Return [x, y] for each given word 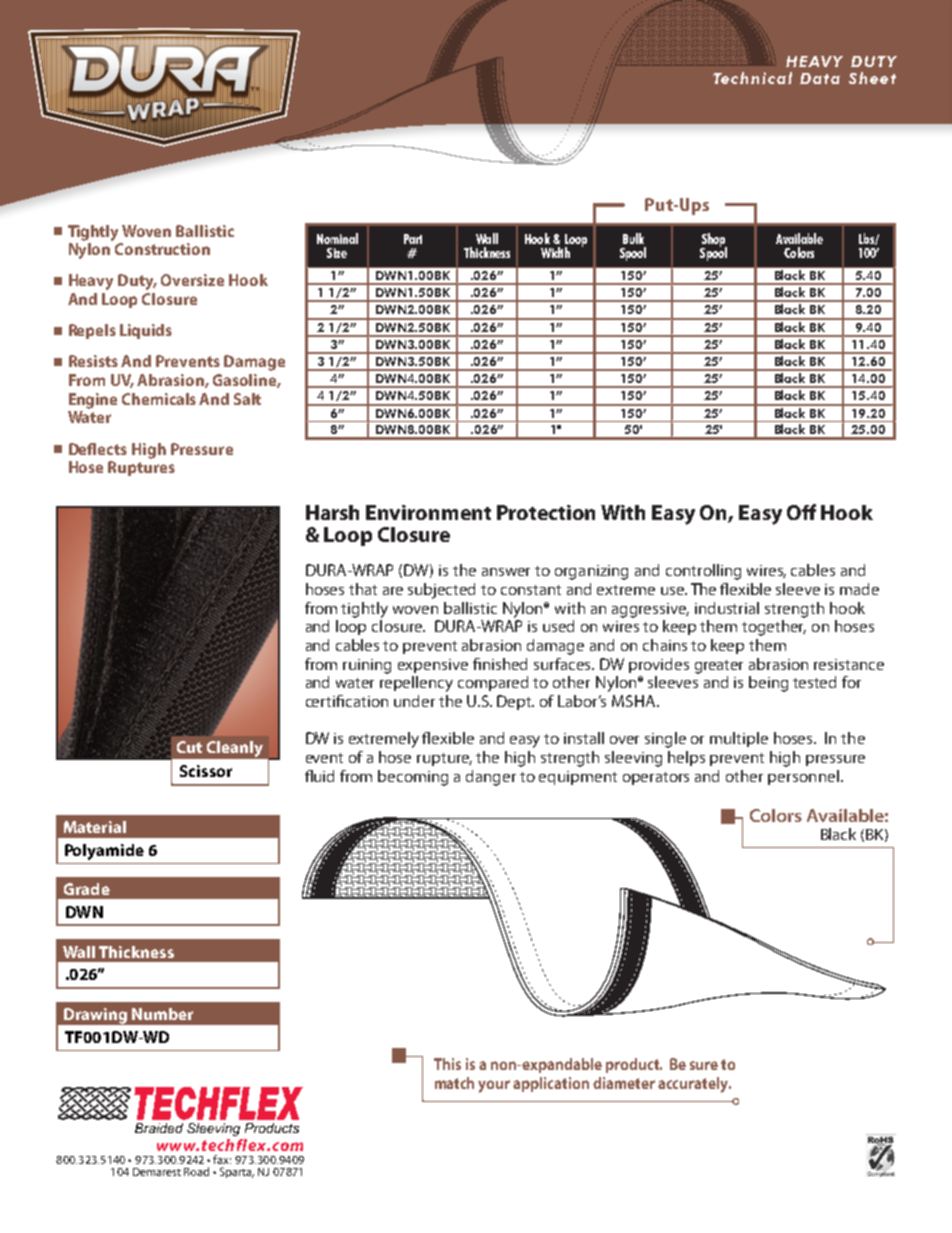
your [494, 1086]
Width [555, 252]
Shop [714, 241]
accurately [694, 1085]
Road [196, 1171]
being [768, 684]
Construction [162, 249]
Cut [189, 747]
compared [493, 683]
